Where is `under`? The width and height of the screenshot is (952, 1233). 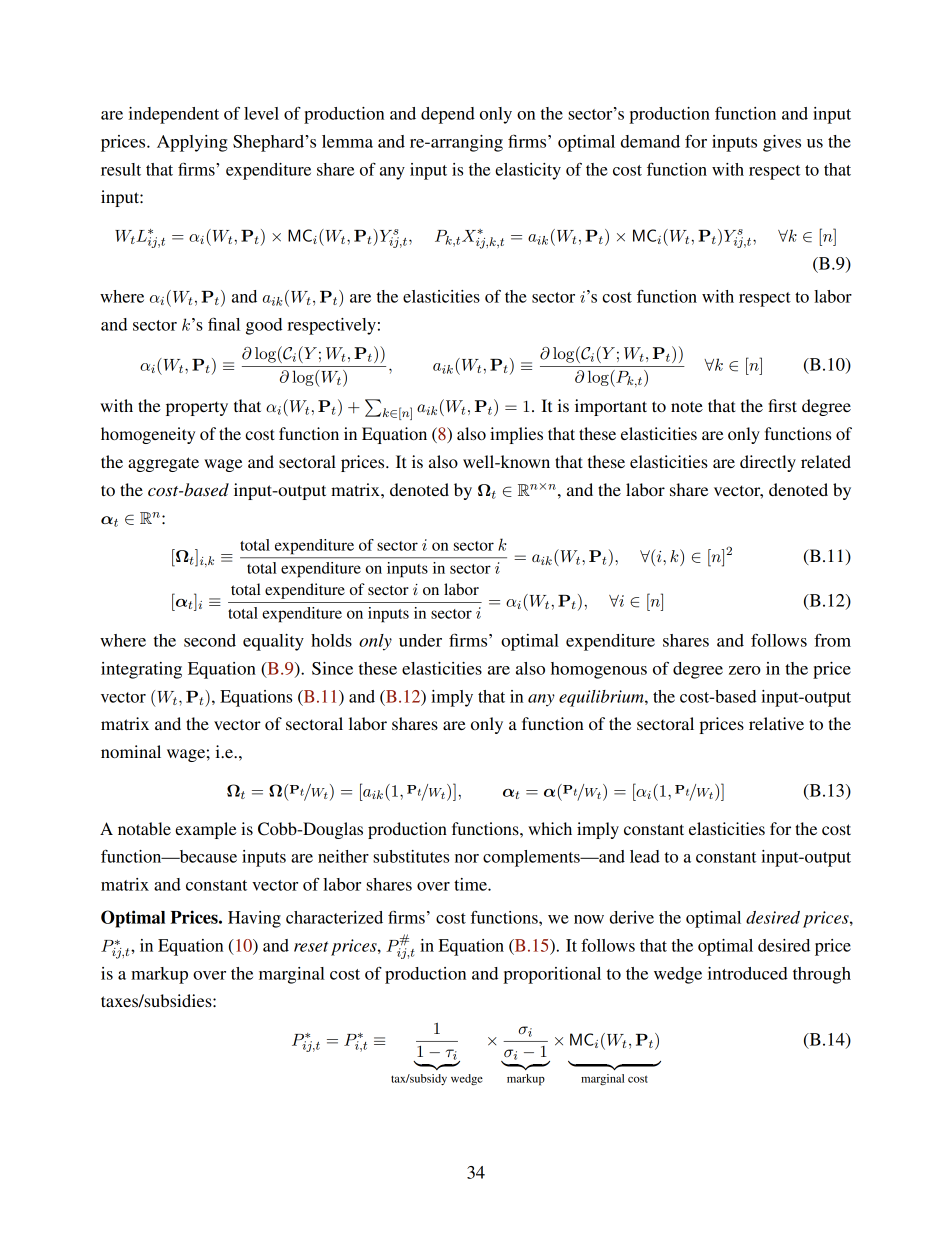
under is located at coordinates (420, 640).
